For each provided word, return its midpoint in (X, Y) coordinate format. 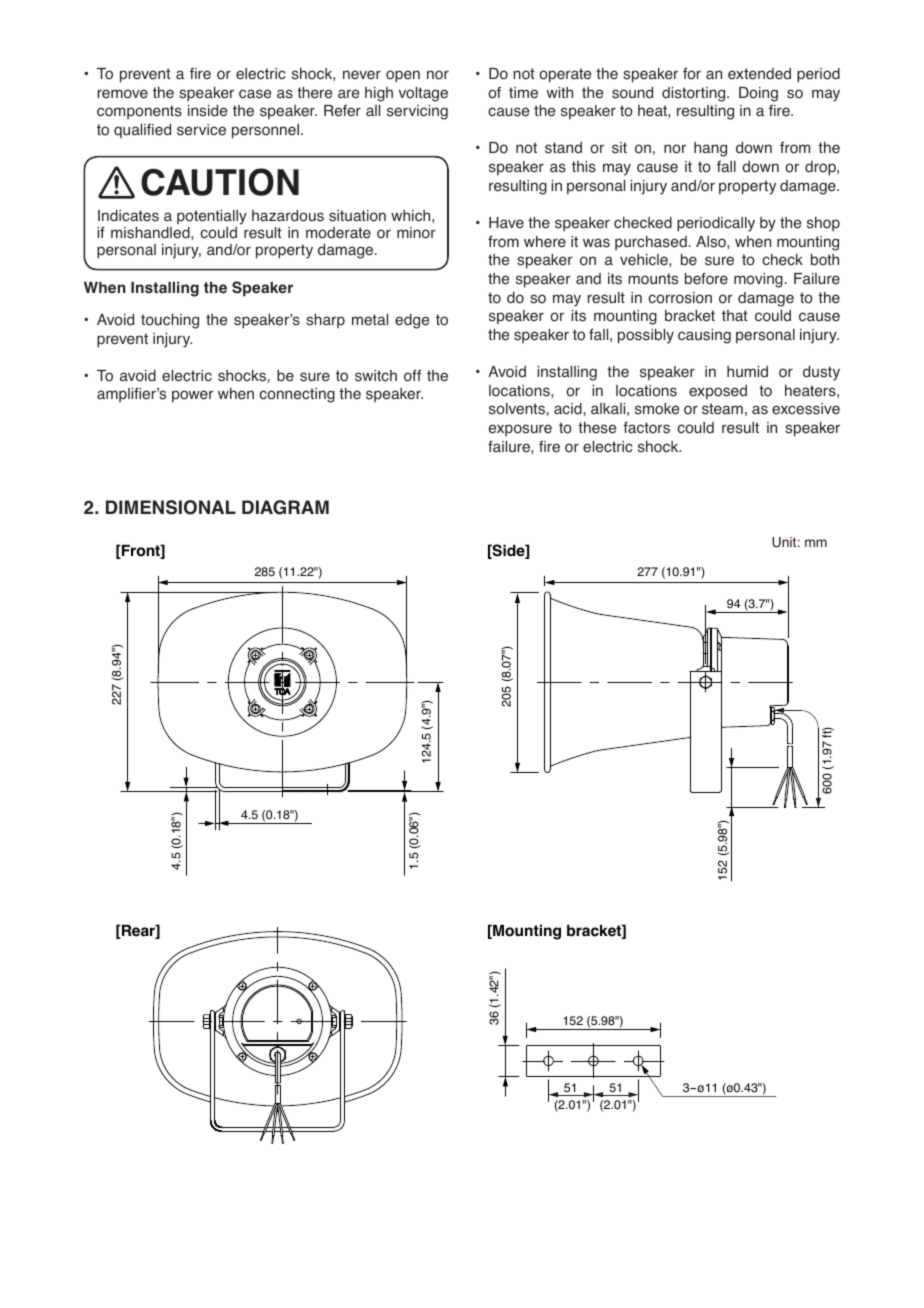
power (193, 396)
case (255, 94)
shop (823, 224)
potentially (212, 217)
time (523, 93)
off (412, 375)
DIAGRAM (285, 507)
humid (747, 372)
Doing (758, 94)
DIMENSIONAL (171, 507)
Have (506, 223)
